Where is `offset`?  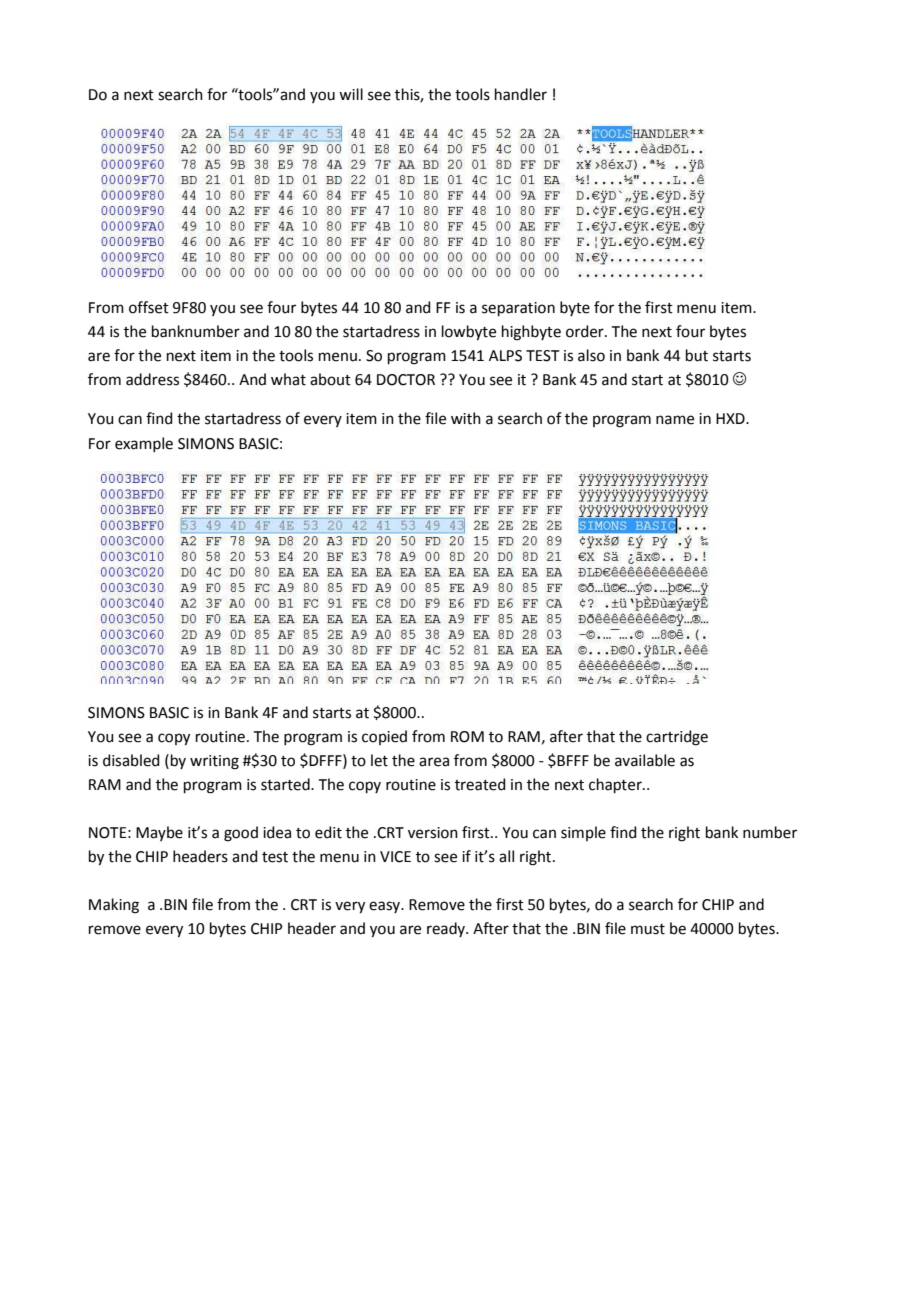
offset is located at coordinates (149, 307).
